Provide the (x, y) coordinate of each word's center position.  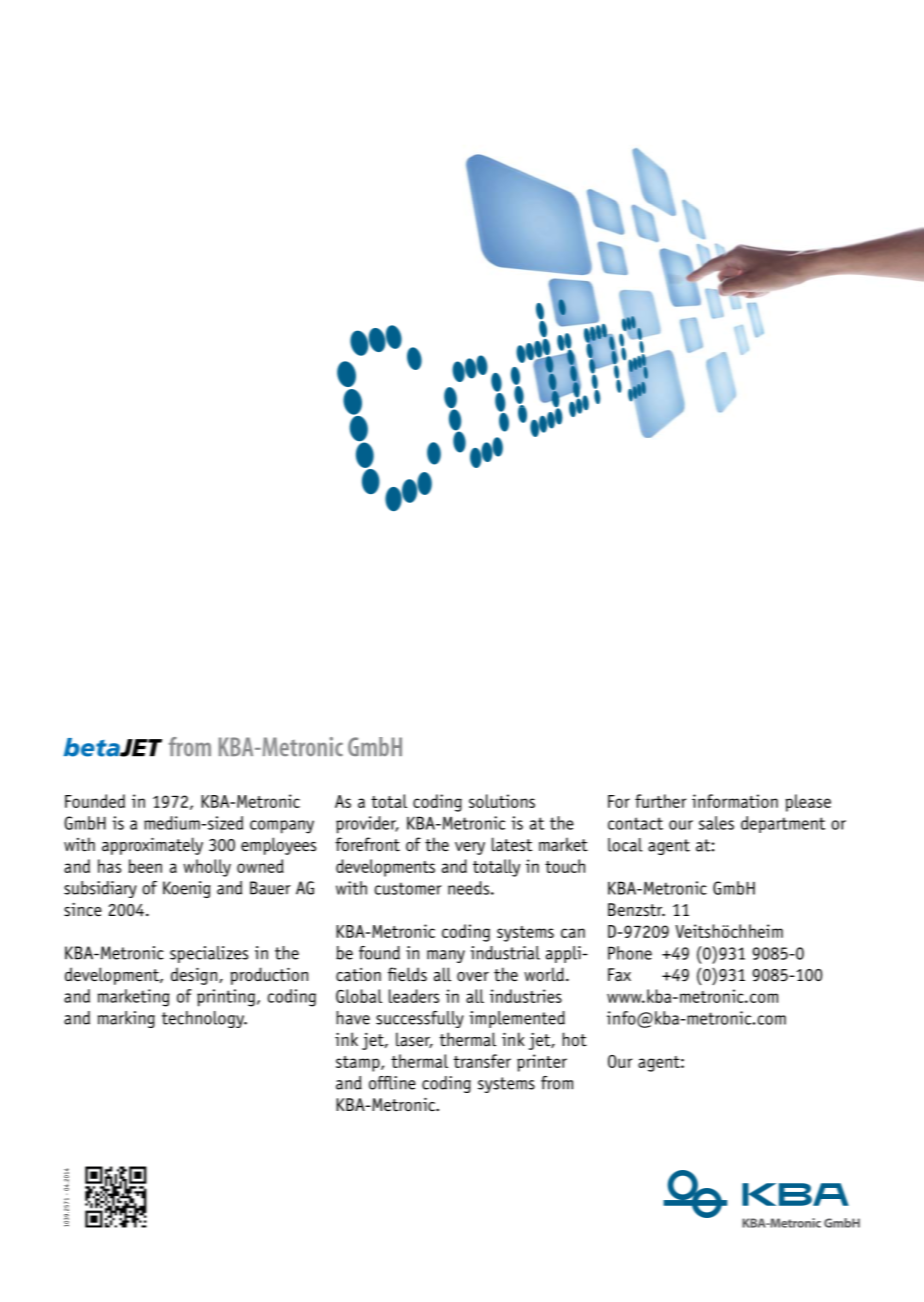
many (446, 956)
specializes (209, 954)
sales (716, 823)
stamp (359, 1064)
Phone (630, 953)
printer (542, 1063)
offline (392, 1083)
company (282, 827)
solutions (502, 801)
